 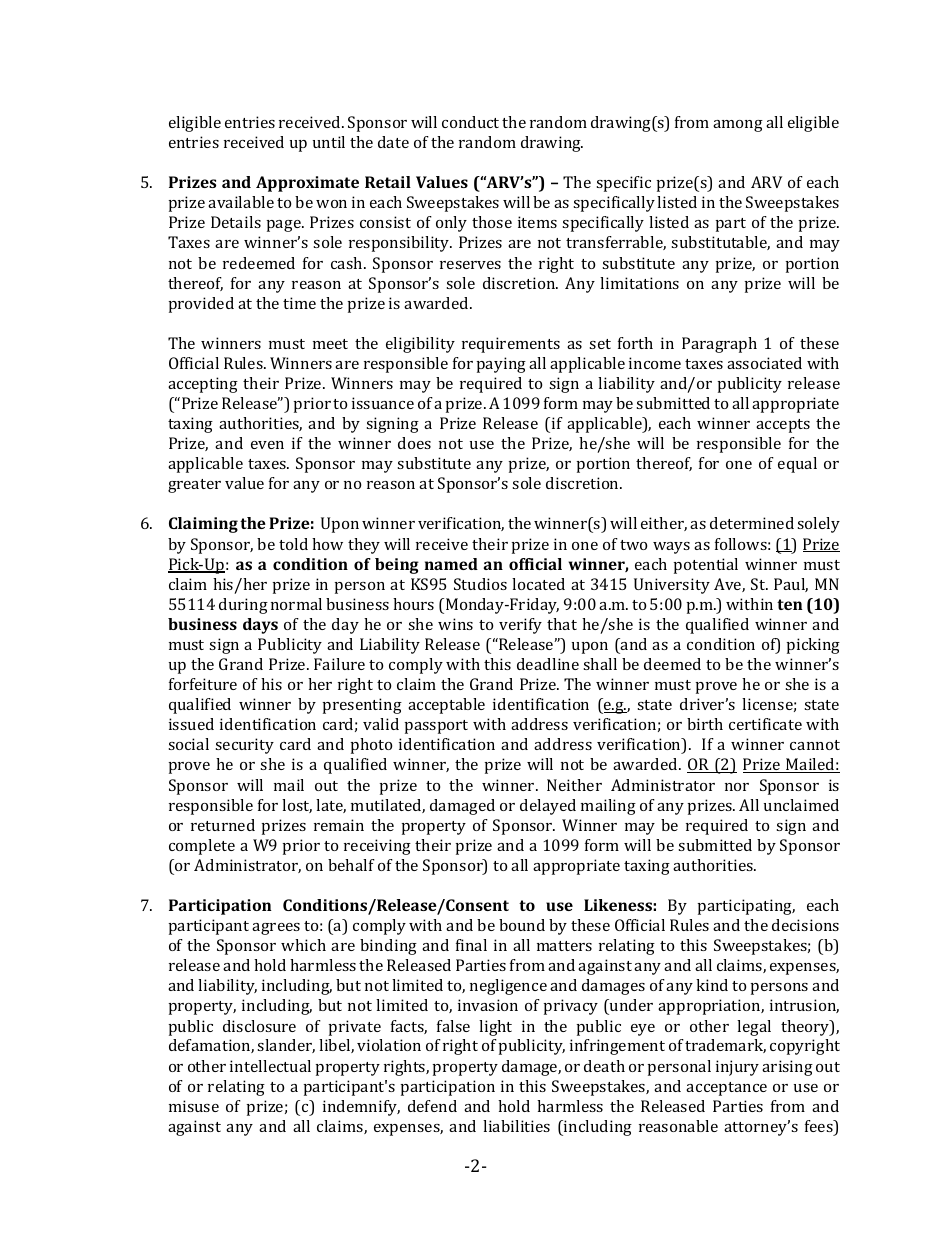 I want to click on among, so click(x=738, y=126).
